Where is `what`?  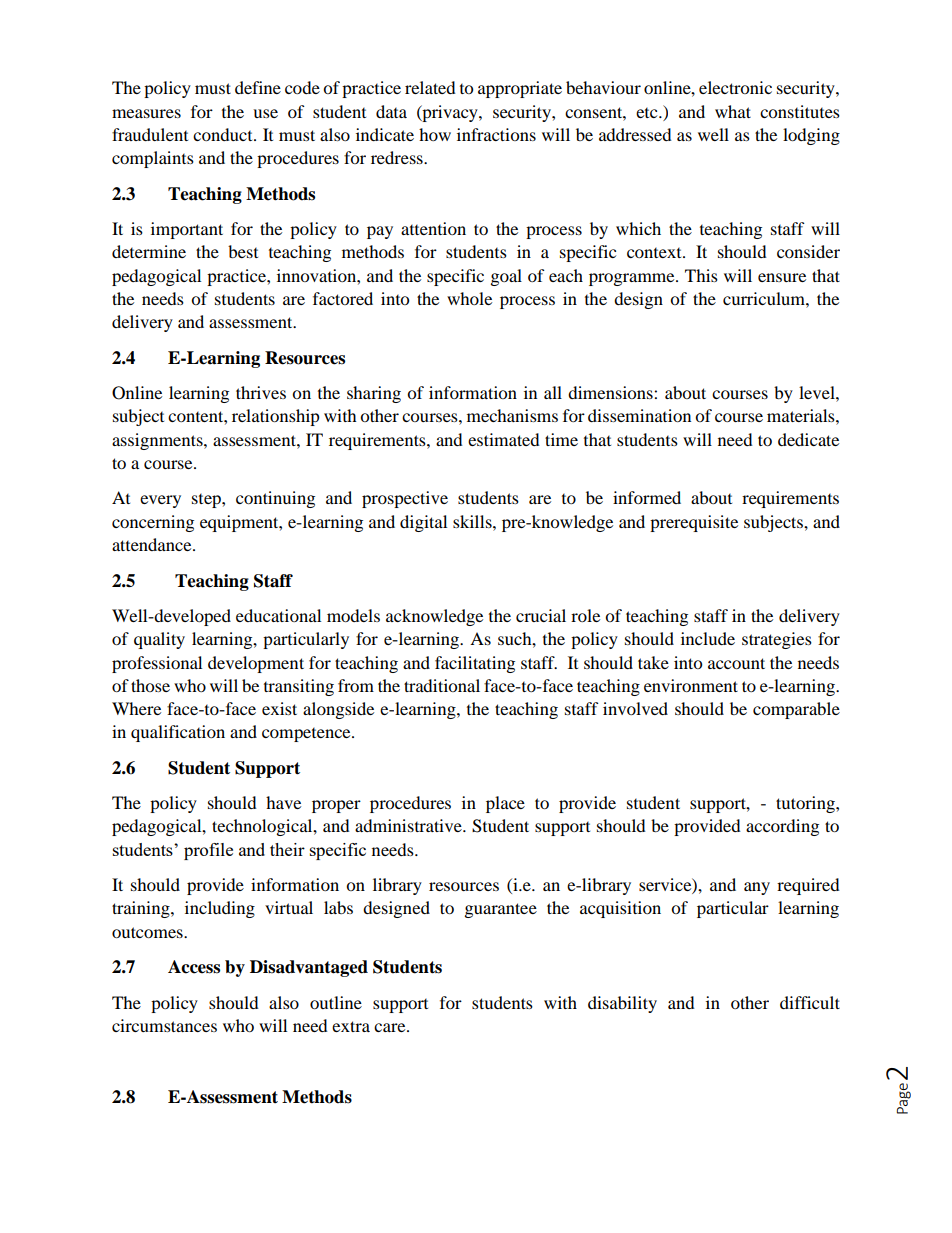 what is located at coordinates (733, 111).
